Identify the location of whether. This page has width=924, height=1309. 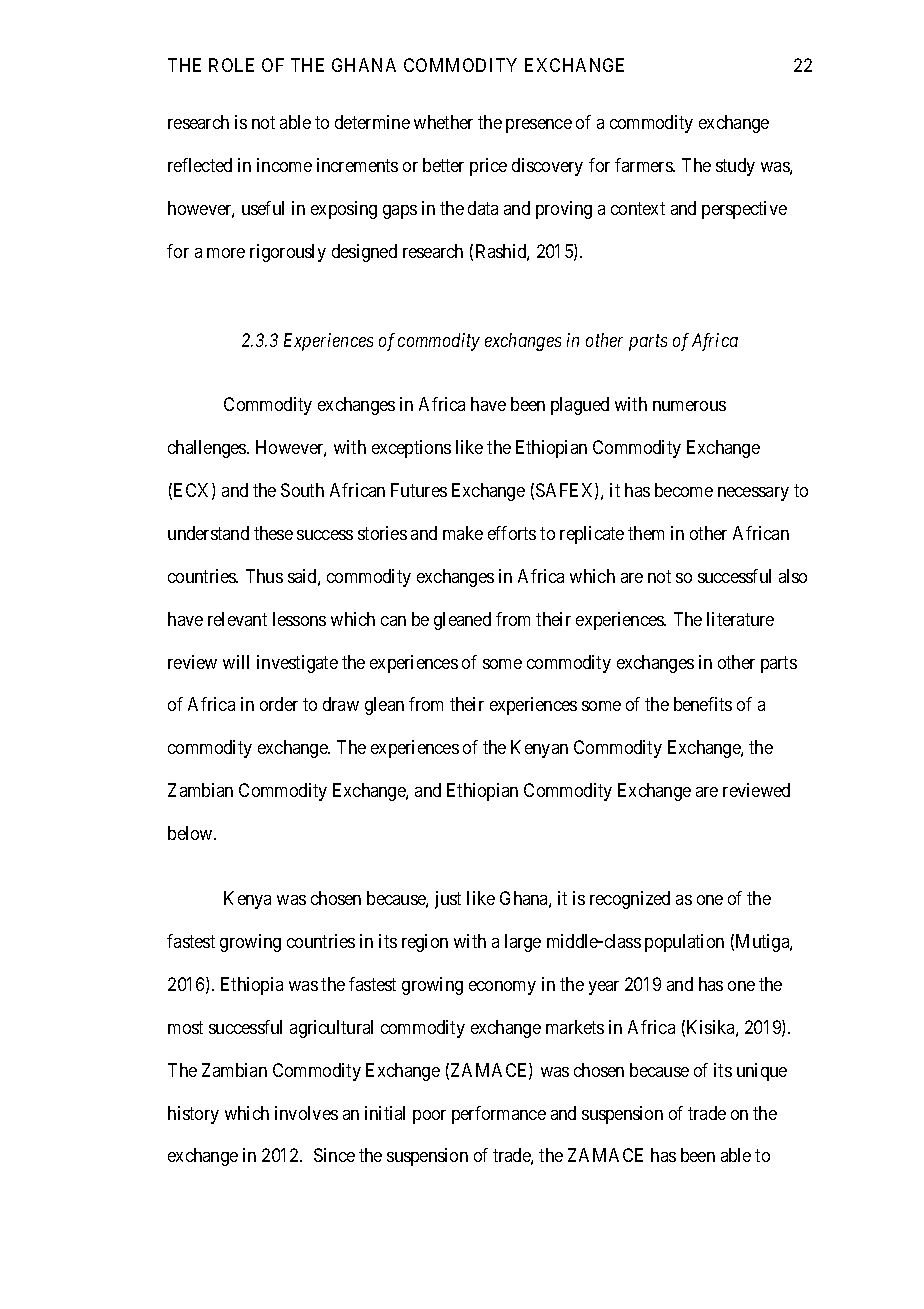
(443, 122).
